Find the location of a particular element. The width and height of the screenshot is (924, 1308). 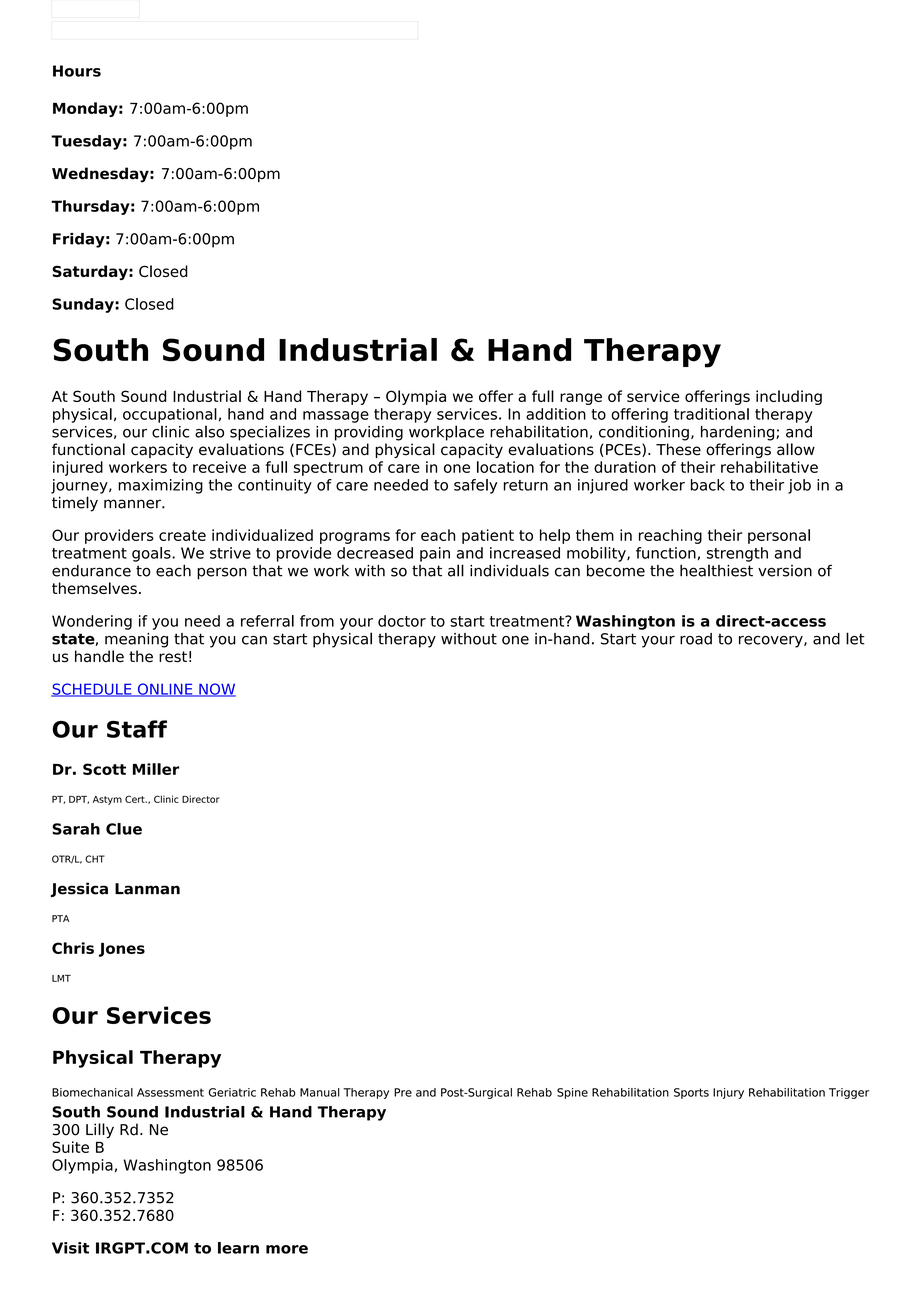

learn is located at coordinates (238, 1248).
